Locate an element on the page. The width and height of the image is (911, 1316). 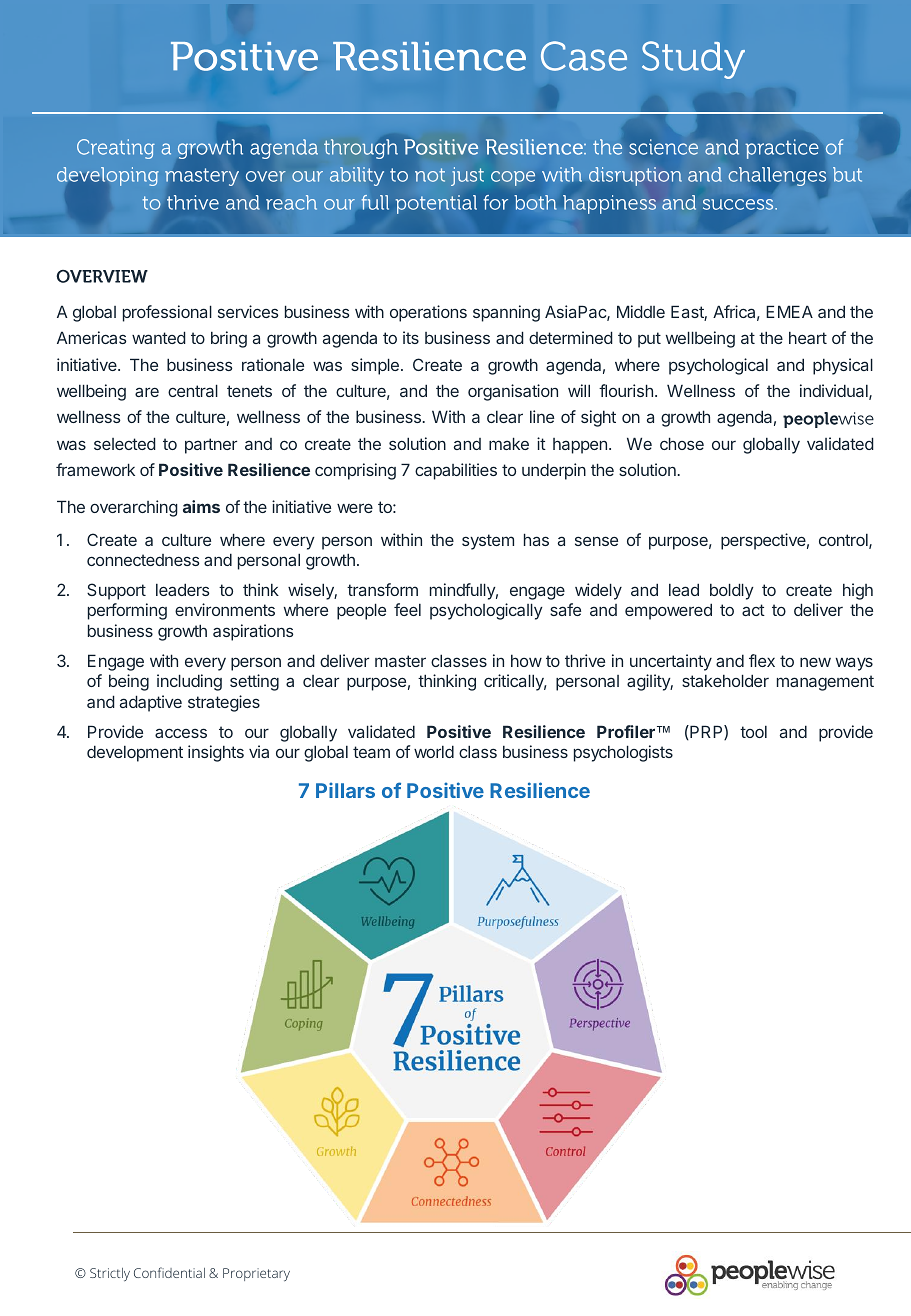
Confidential is located at coordinates (169, 1272).
